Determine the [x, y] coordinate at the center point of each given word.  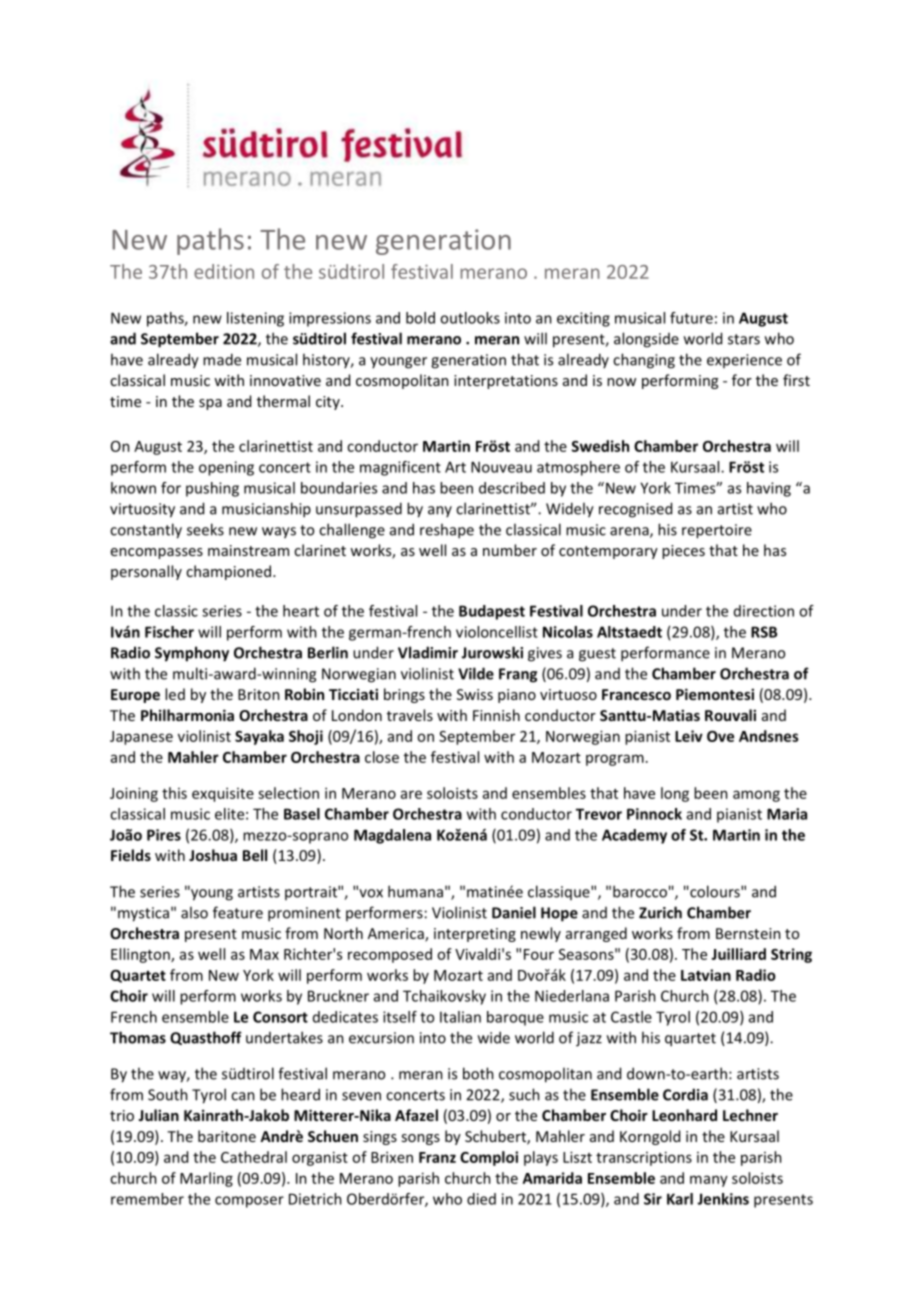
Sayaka [259, 737]
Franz [437, 1157]
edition [224, 271]
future [691, 318]
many [709, 1181]
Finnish [496, 715]
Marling [206, 1179]
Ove [720, 736]
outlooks [470, 318]
